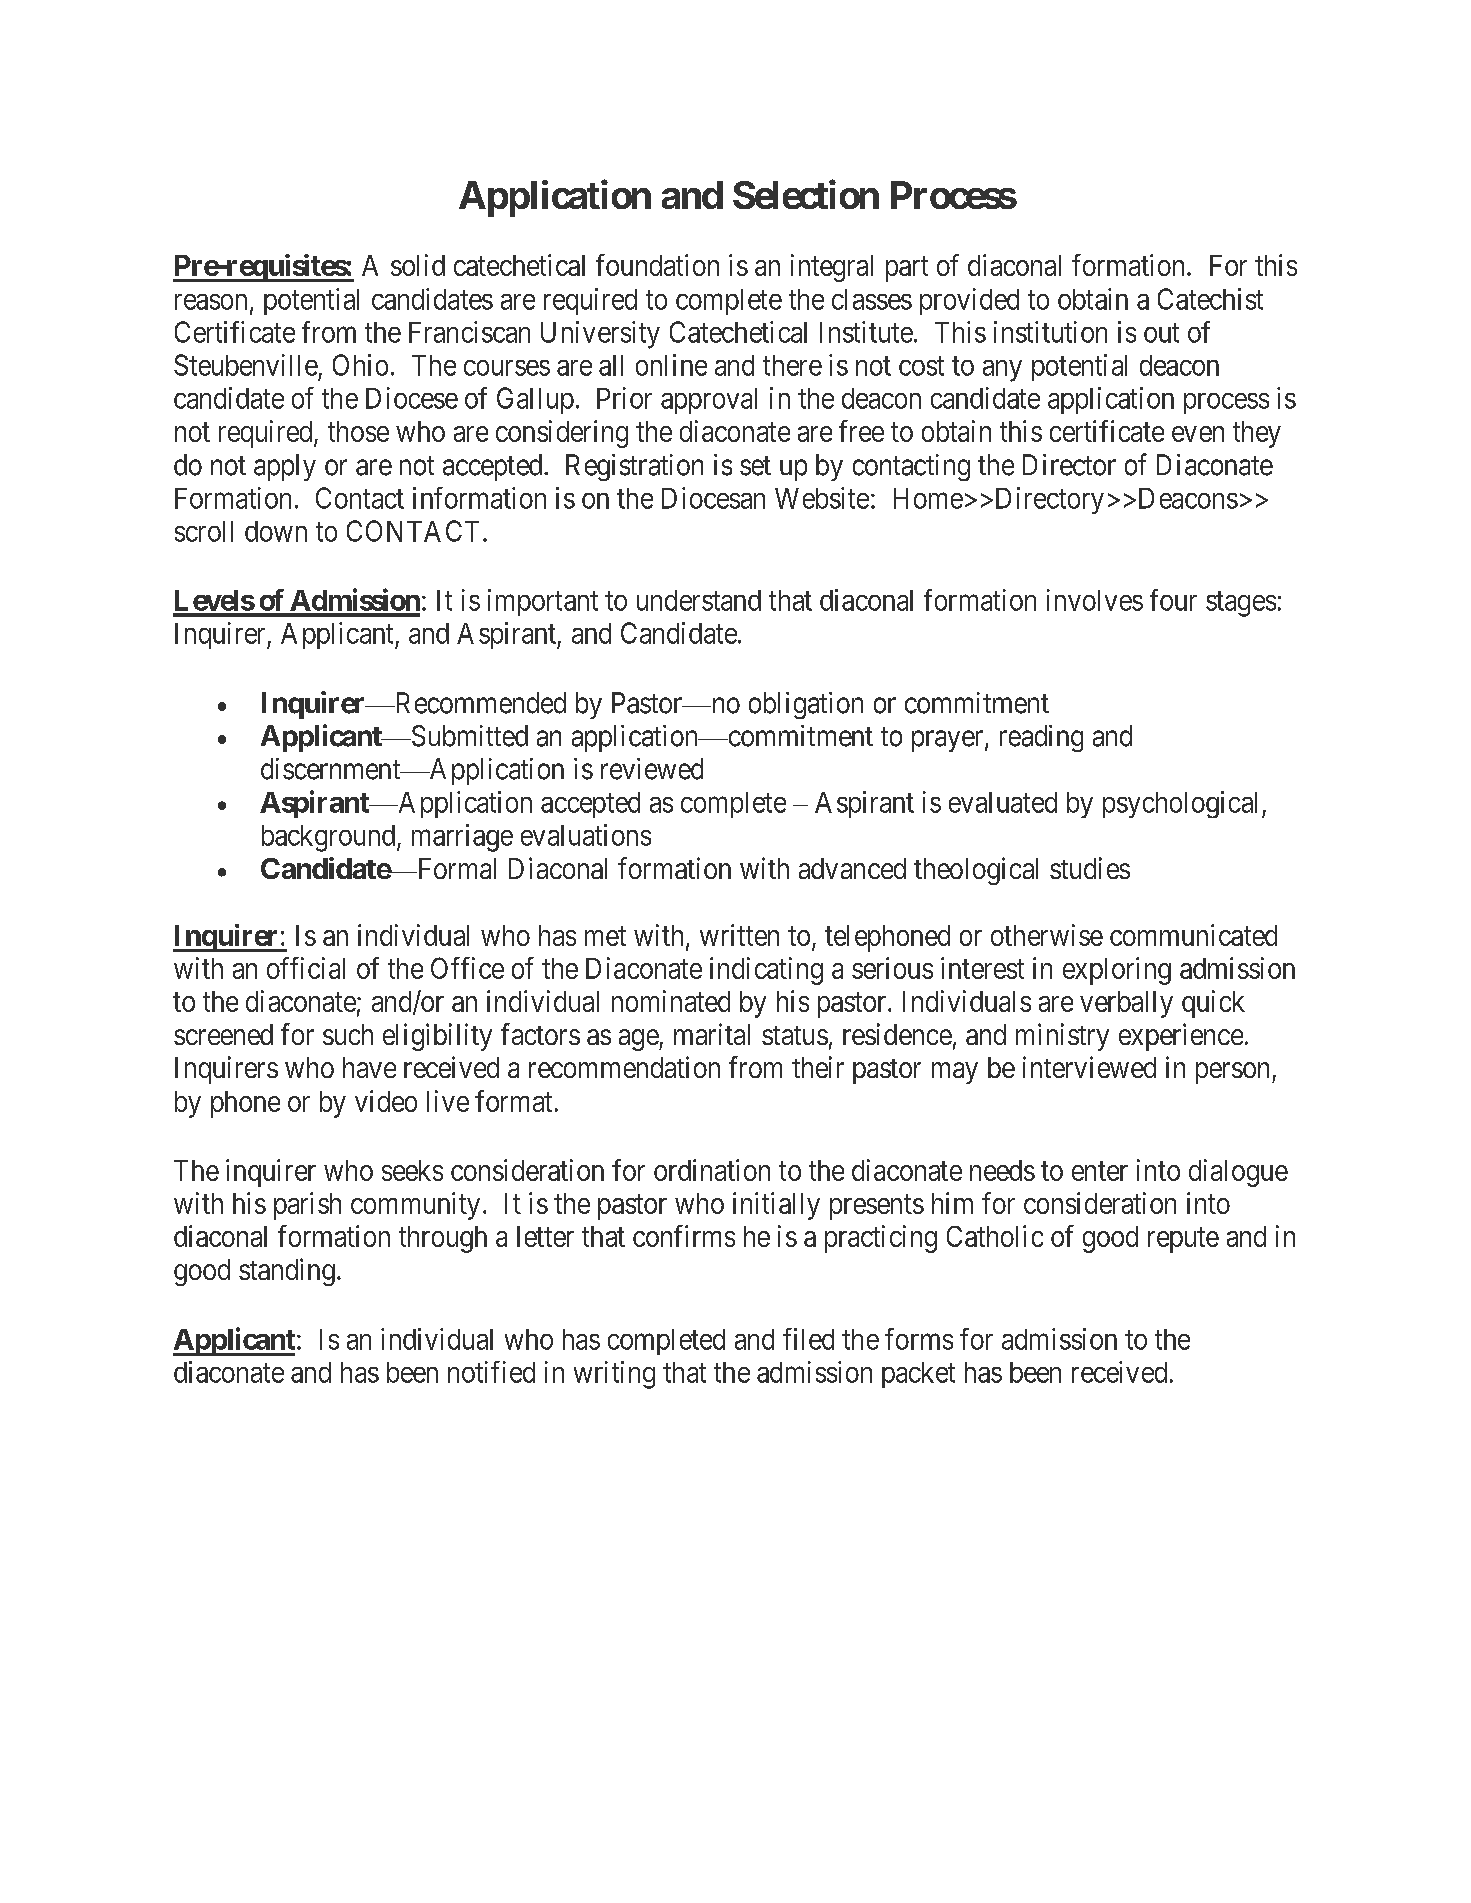 The height and width of the page is (1903, 1471). What do you see at coordinates (1183, 1240) in the page?
I see `repute` at bounding box center [1183, 1240].
